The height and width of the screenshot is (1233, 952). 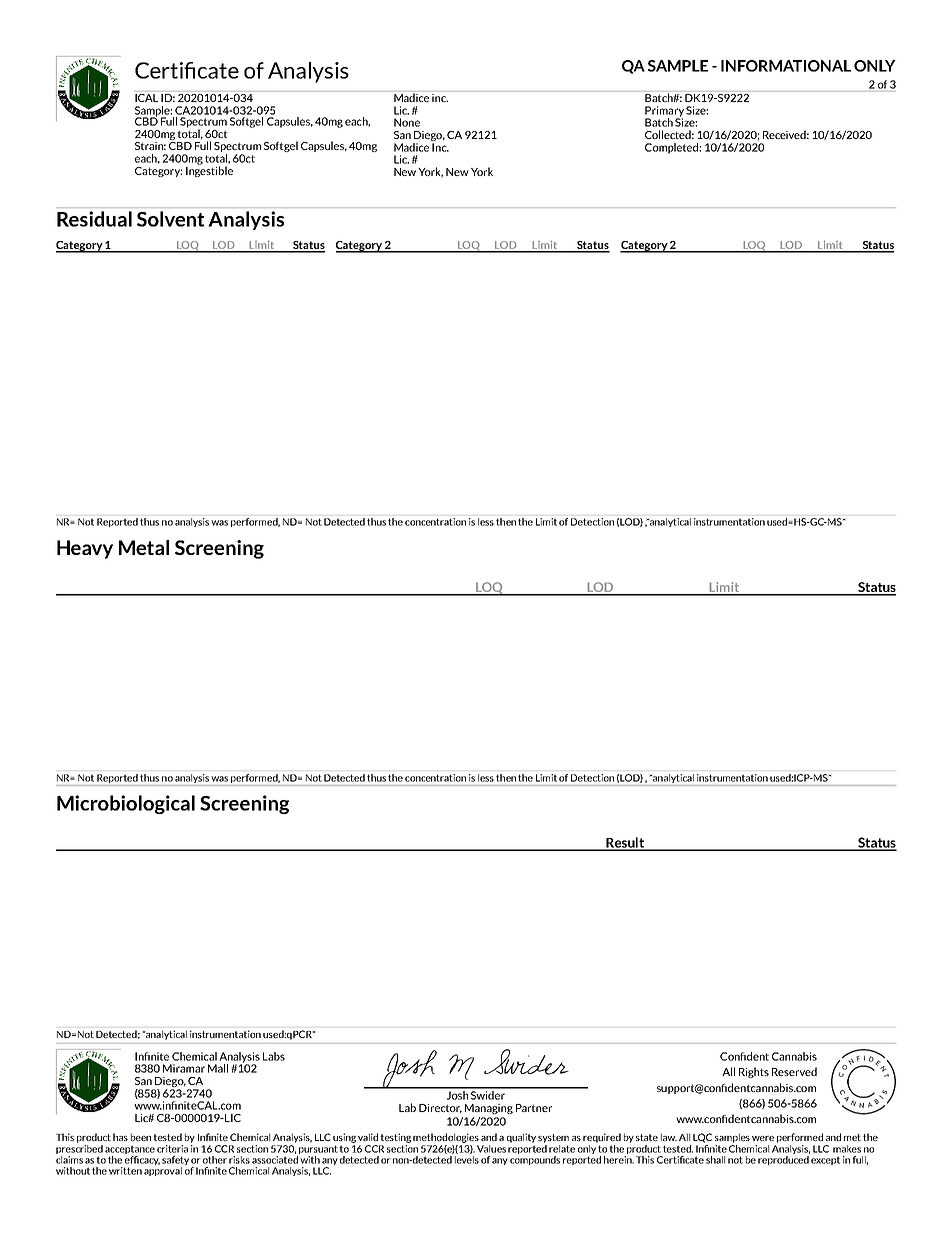 I want to click on Result, so click(x=625, y=843).
